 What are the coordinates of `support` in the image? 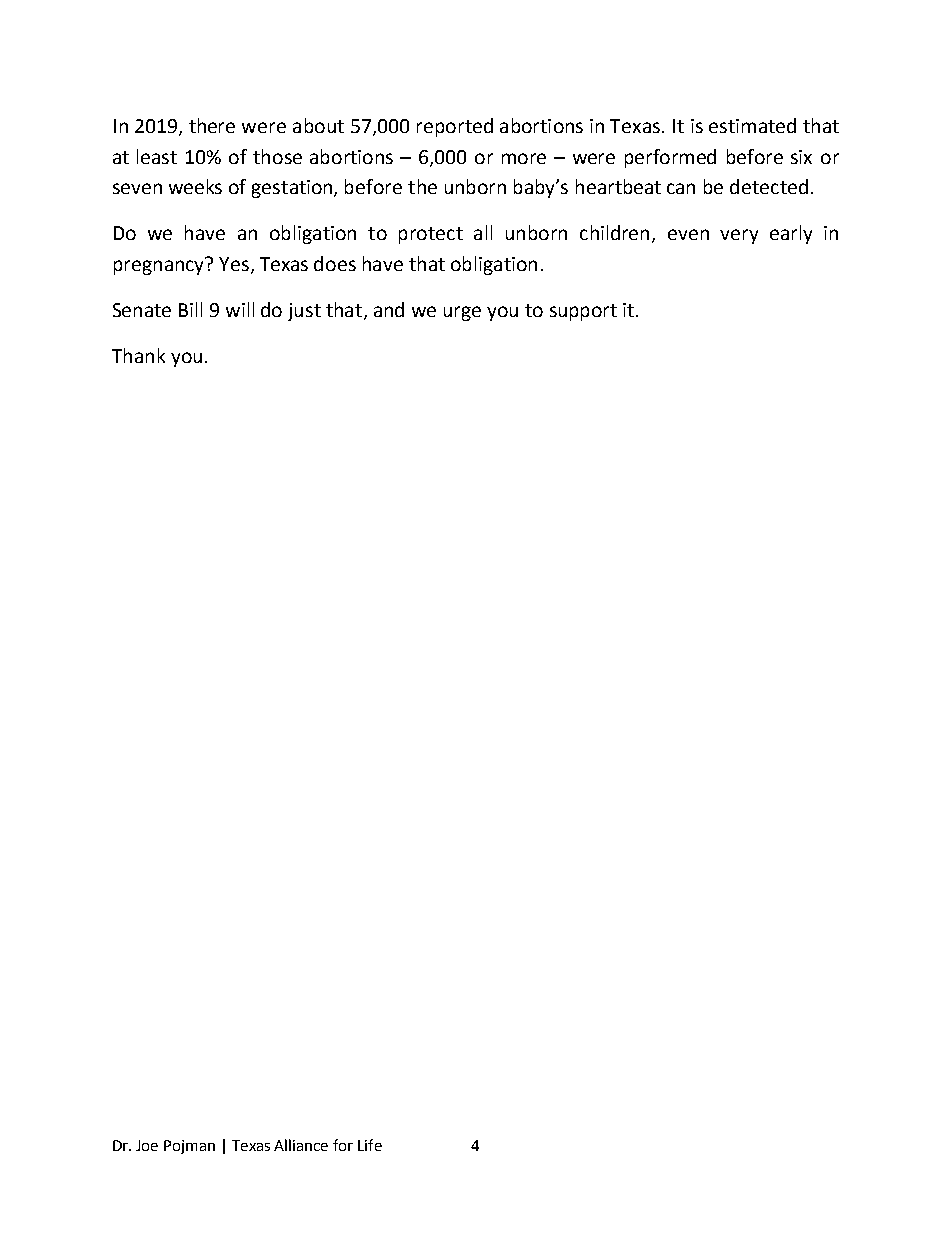 It's located at (583, 312).
